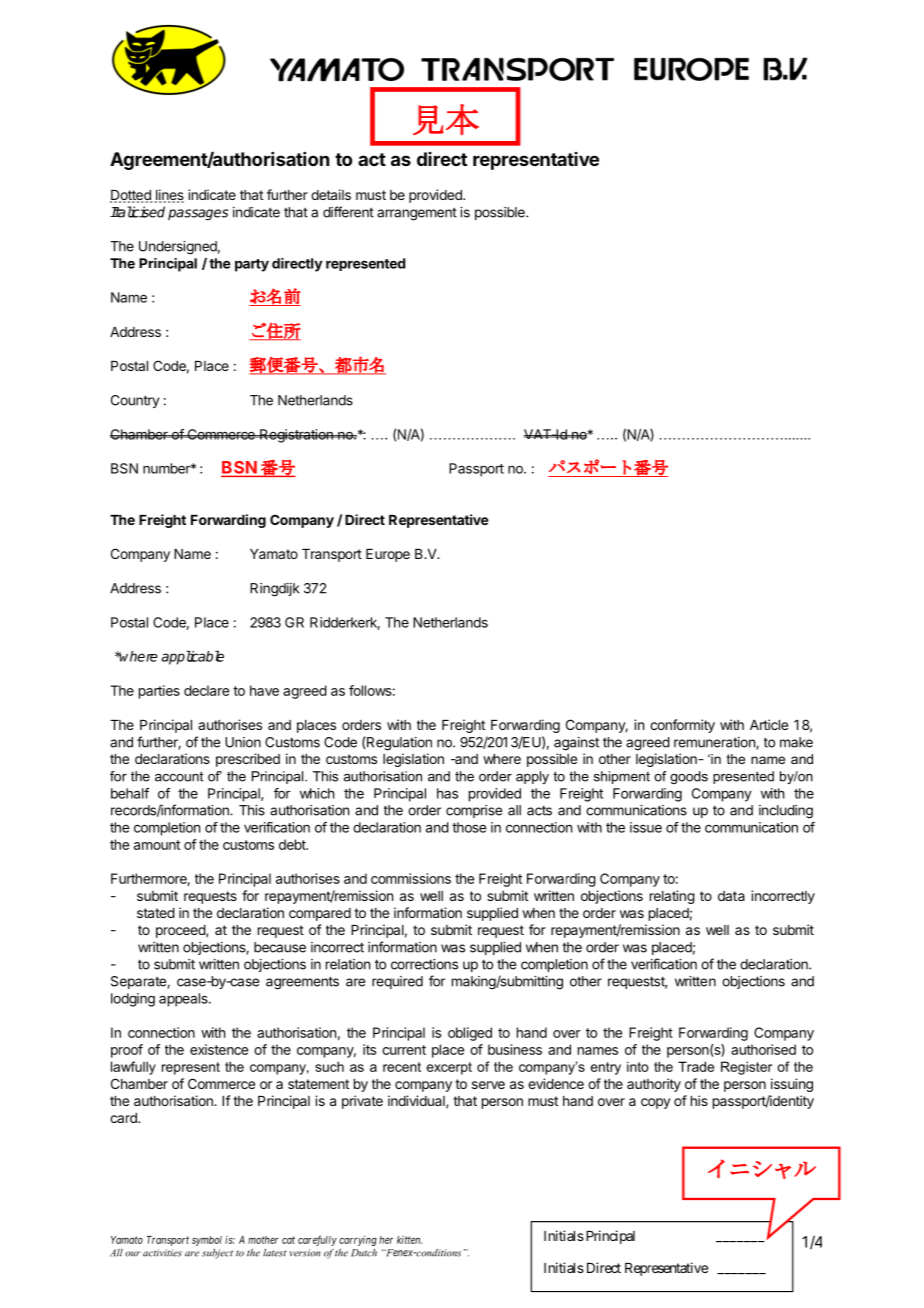 The image size is (924, 1308). What do you see at coordinates (417, 214) in the screenshot?
I see `arrangement` at bounding box center [417, 214].
